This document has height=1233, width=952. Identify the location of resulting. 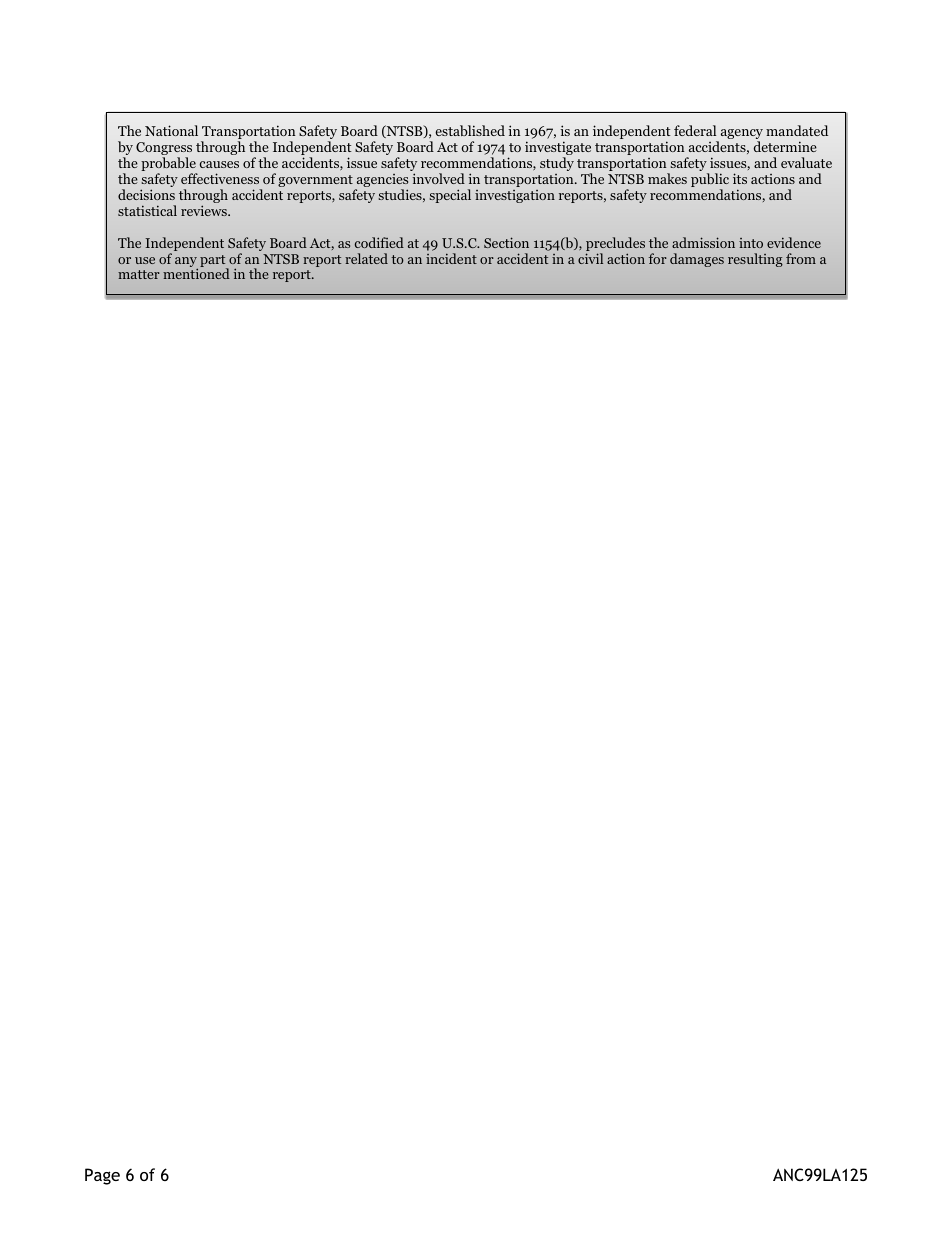
(755, 260).
